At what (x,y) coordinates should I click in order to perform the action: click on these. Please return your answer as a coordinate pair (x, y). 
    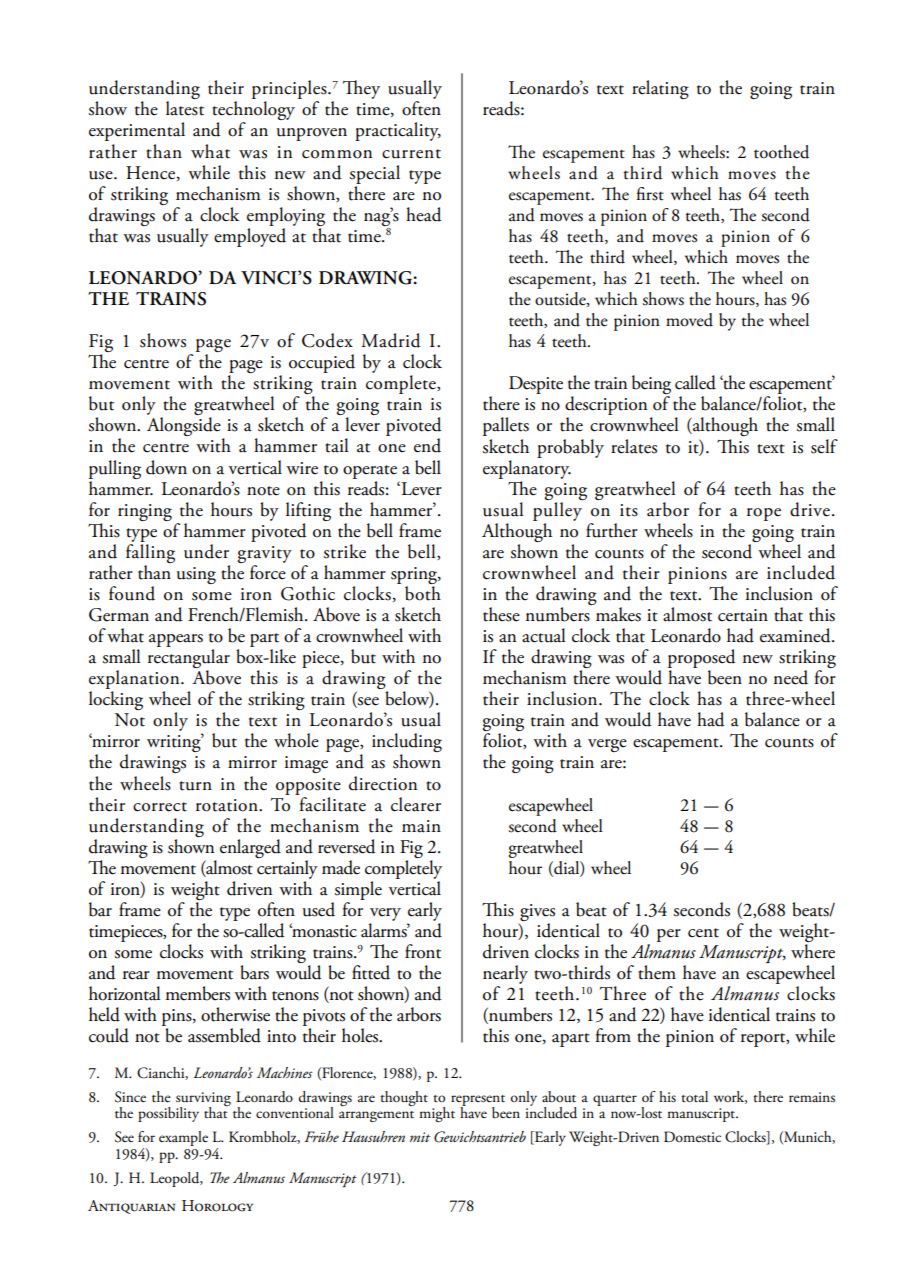
    Looking at the image, I should click on (501, 614).
